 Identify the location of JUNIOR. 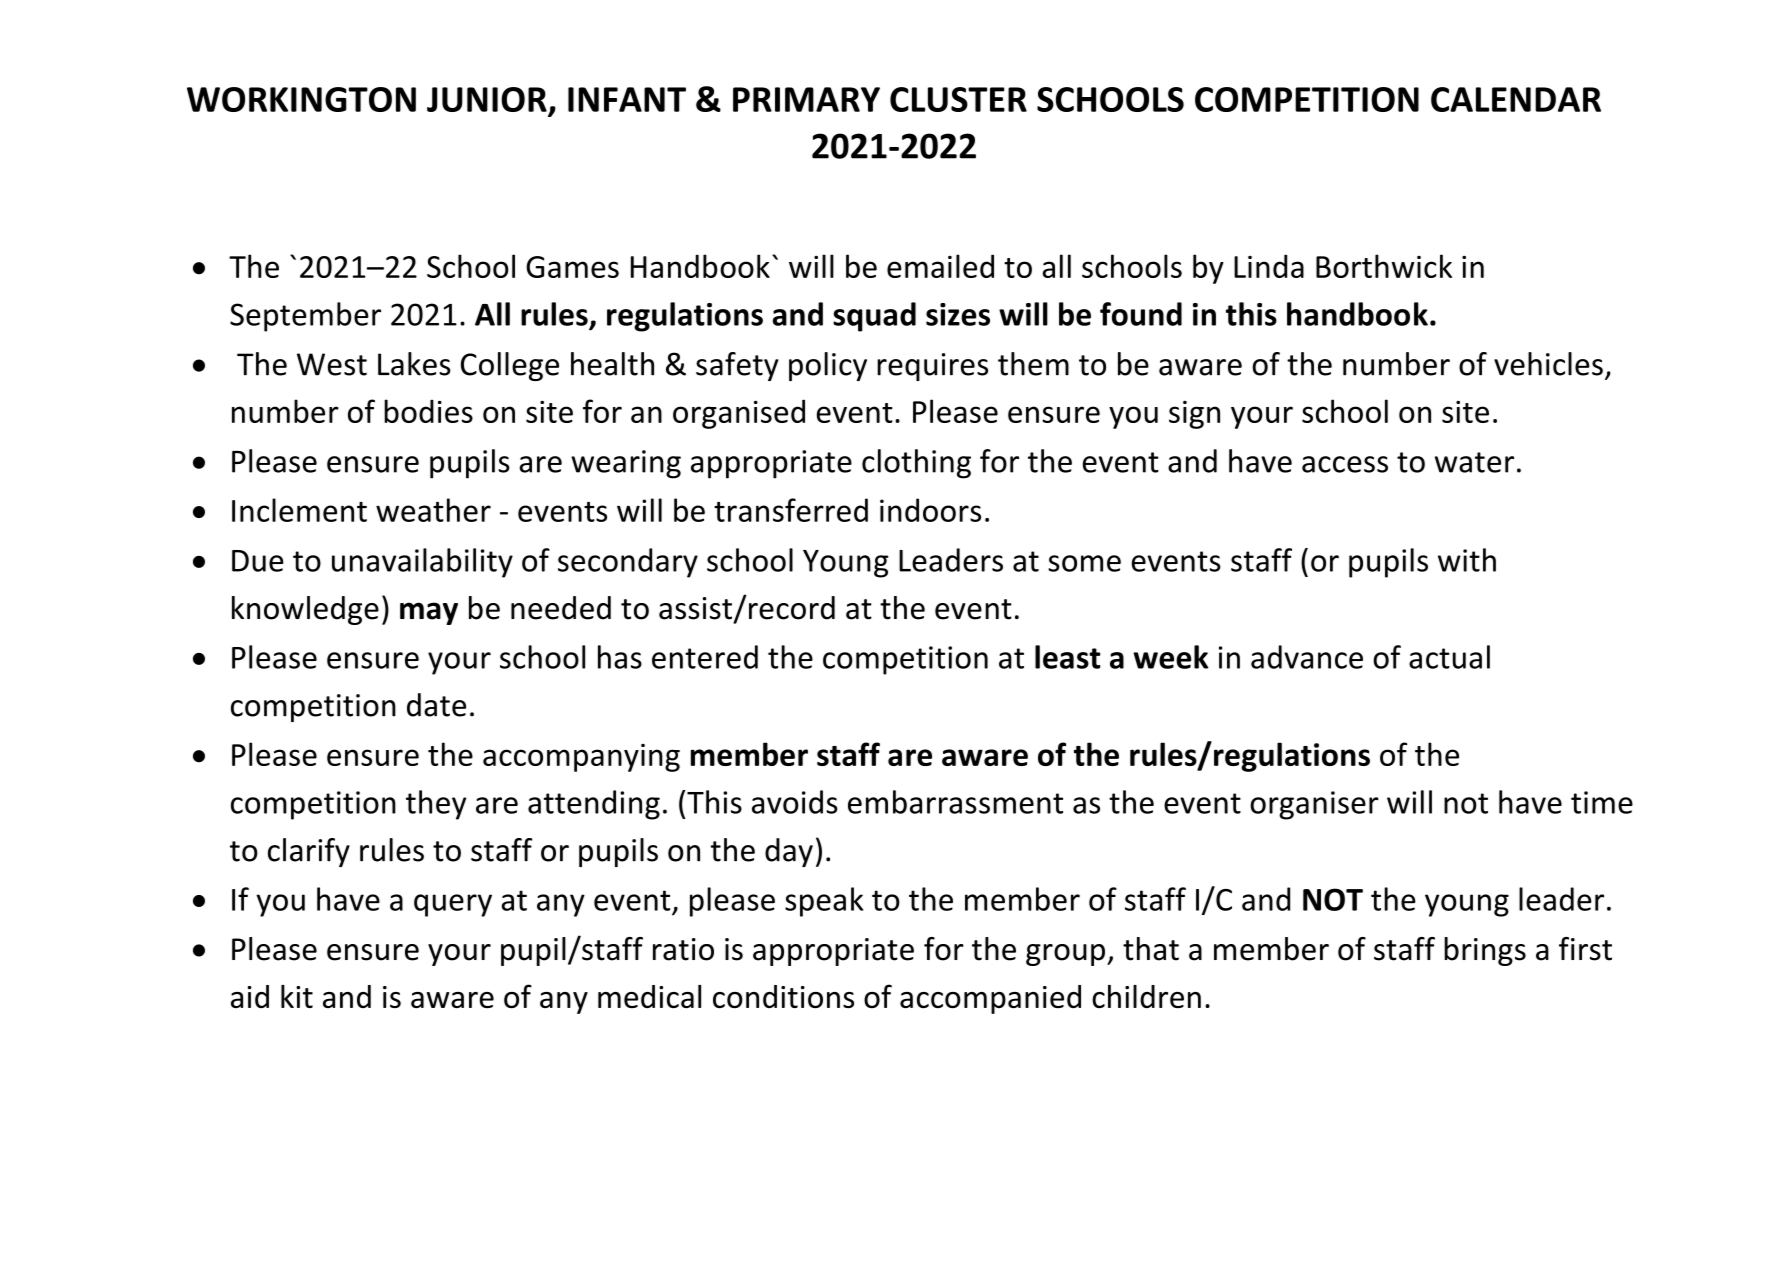
(487, 99).
